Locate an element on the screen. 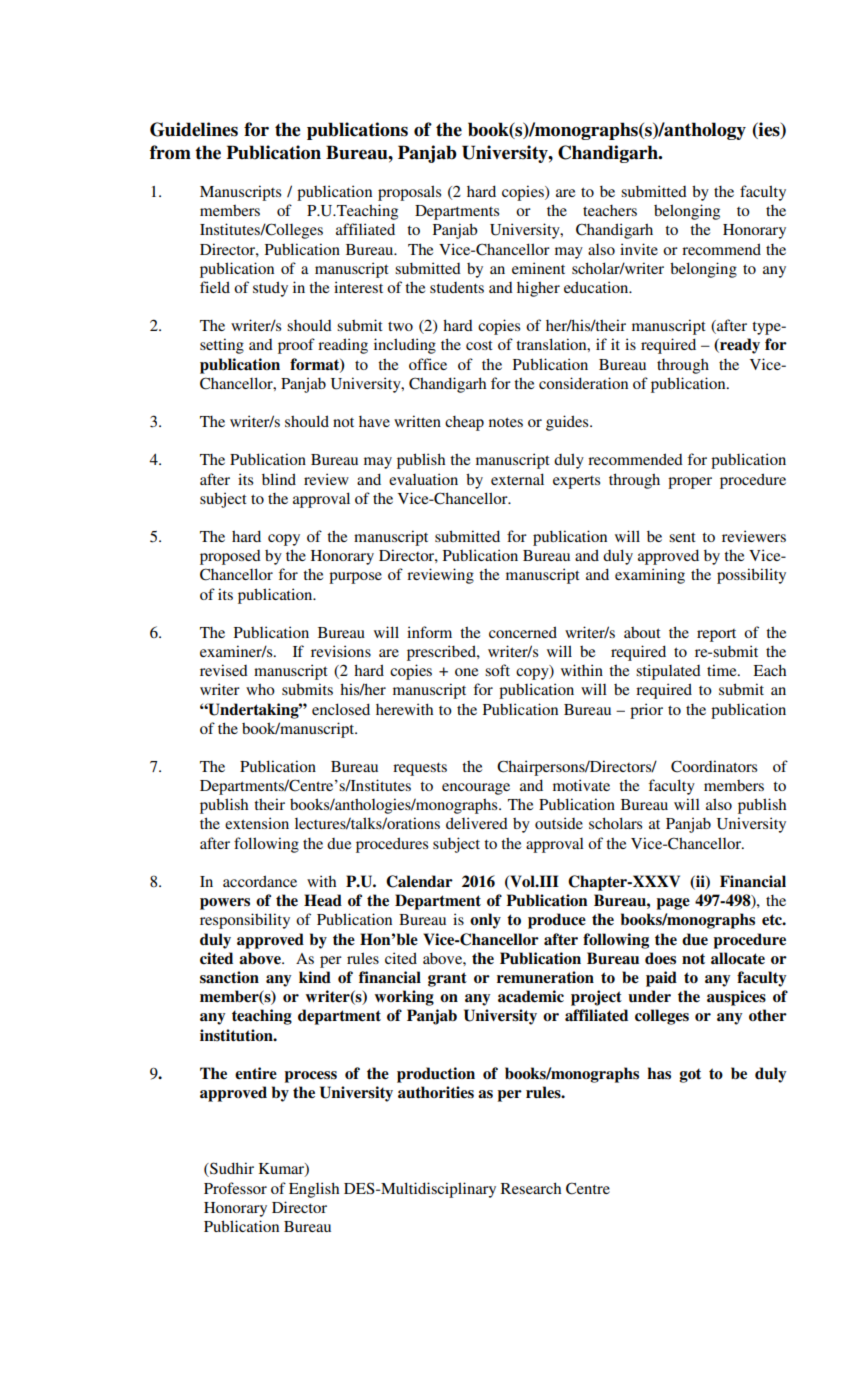 This screenshot has height=1400, width=849. proper is located at coordinates (690, 483).
